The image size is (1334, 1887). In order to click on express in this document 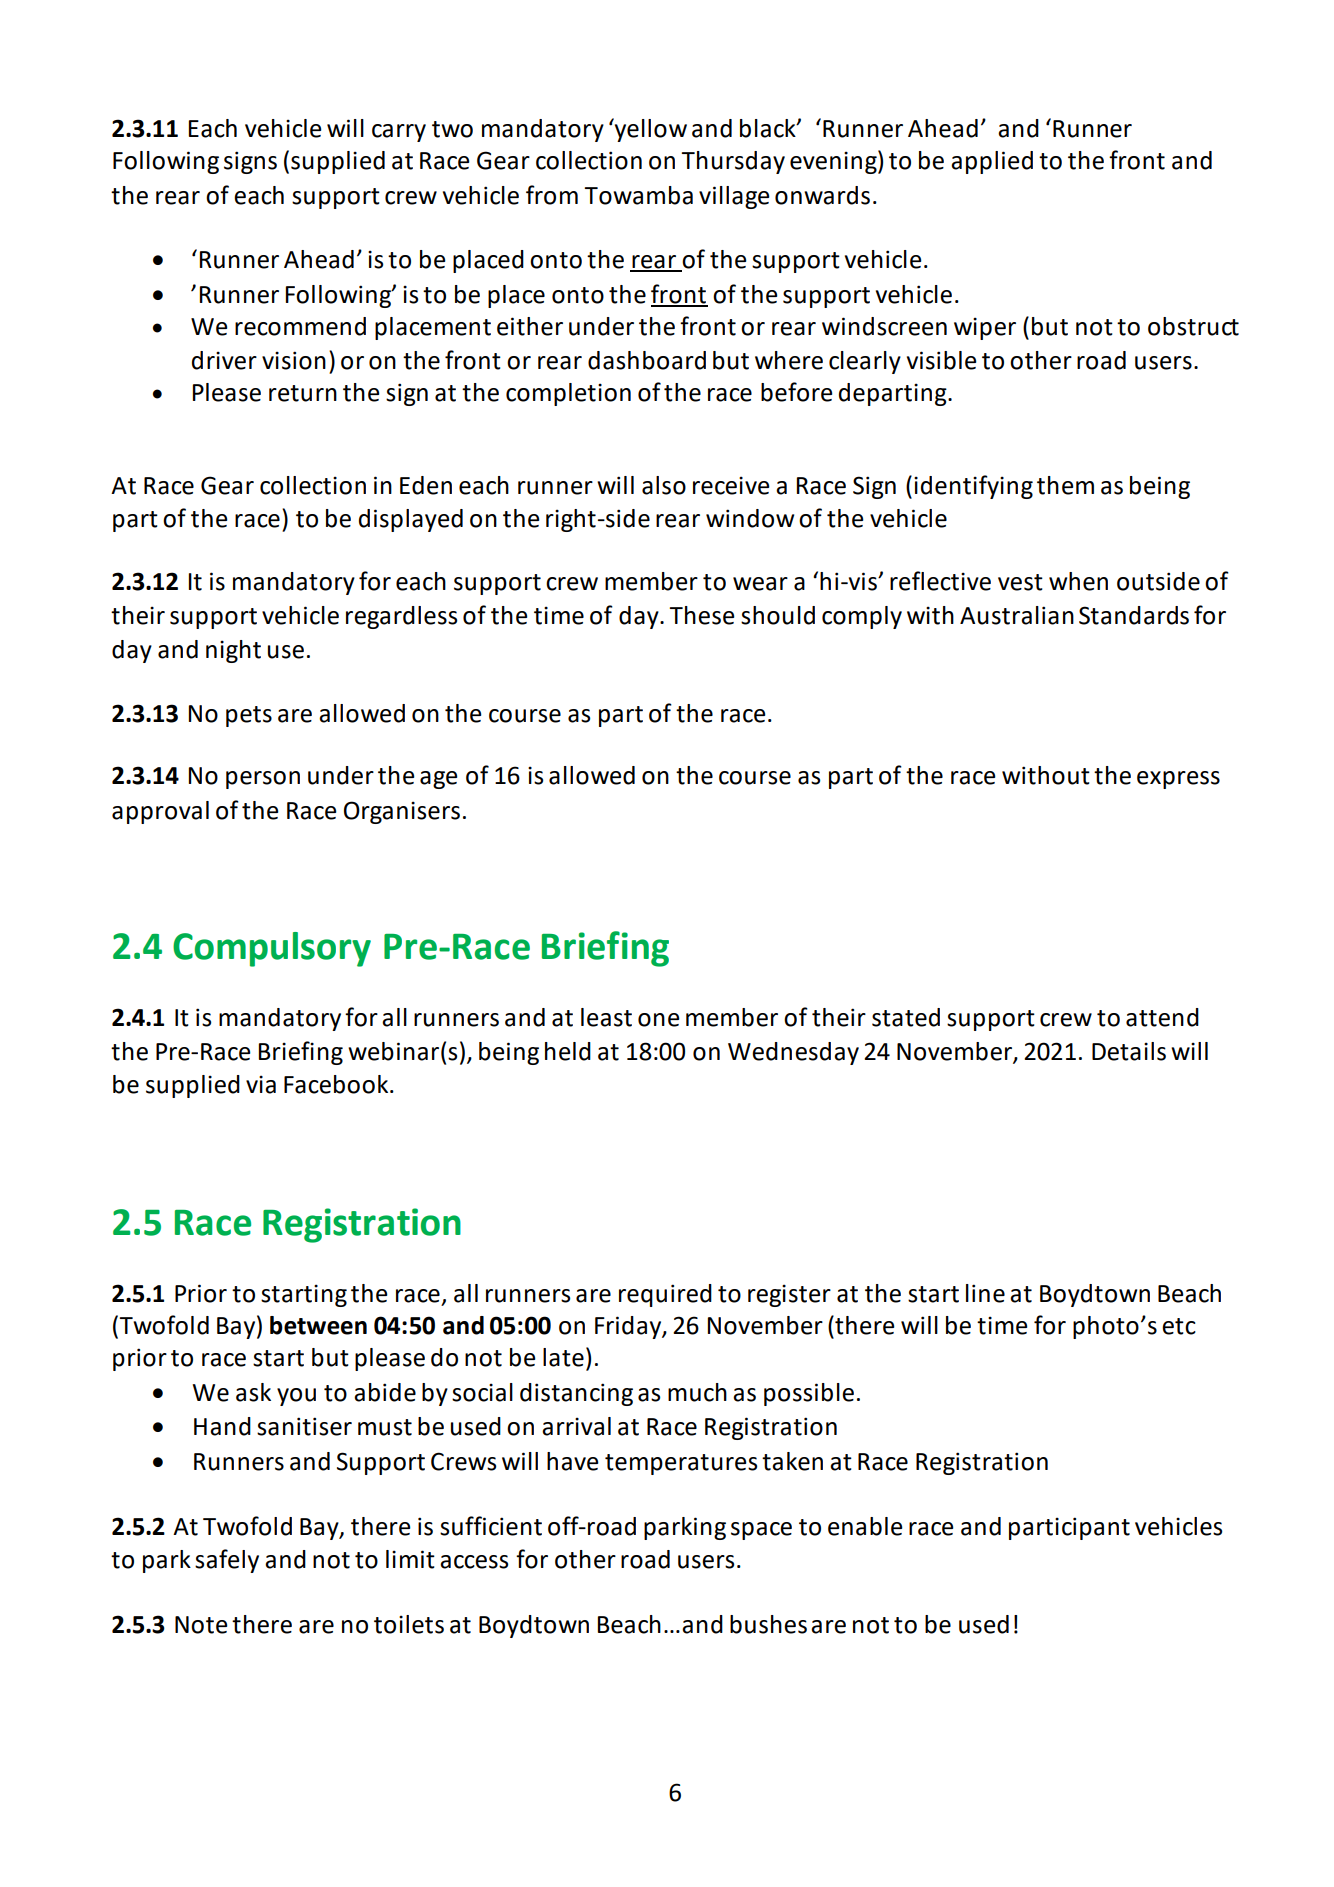, I will do `click(1178, 780)`.
